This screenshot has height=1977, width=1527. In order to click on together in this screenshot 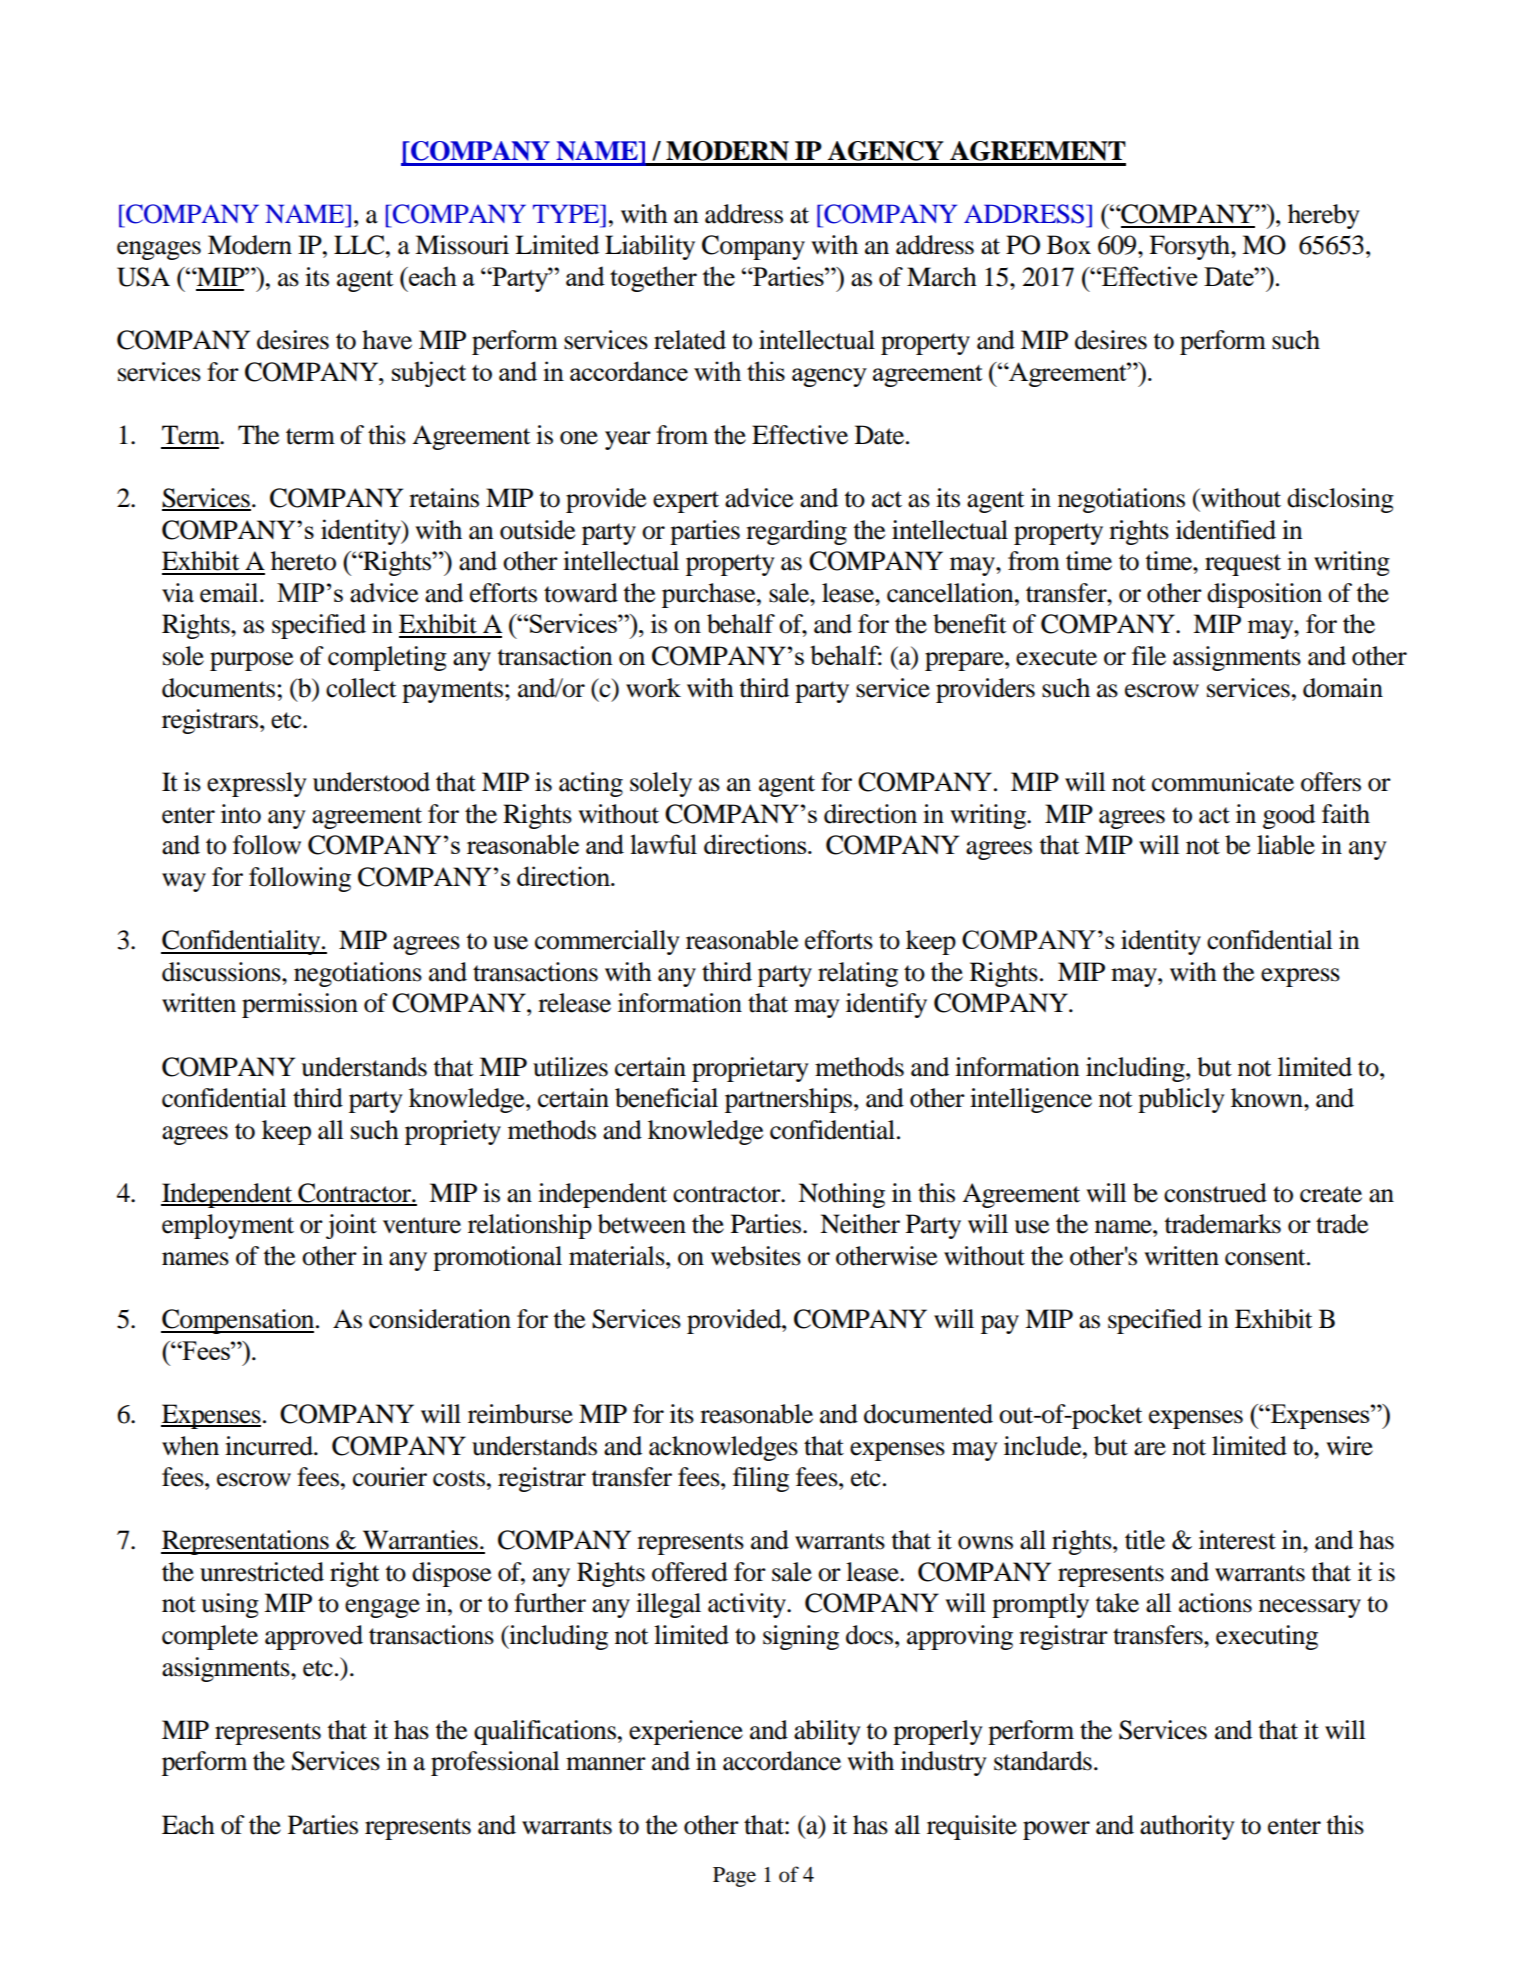, I will do `click(653, 279)`.
